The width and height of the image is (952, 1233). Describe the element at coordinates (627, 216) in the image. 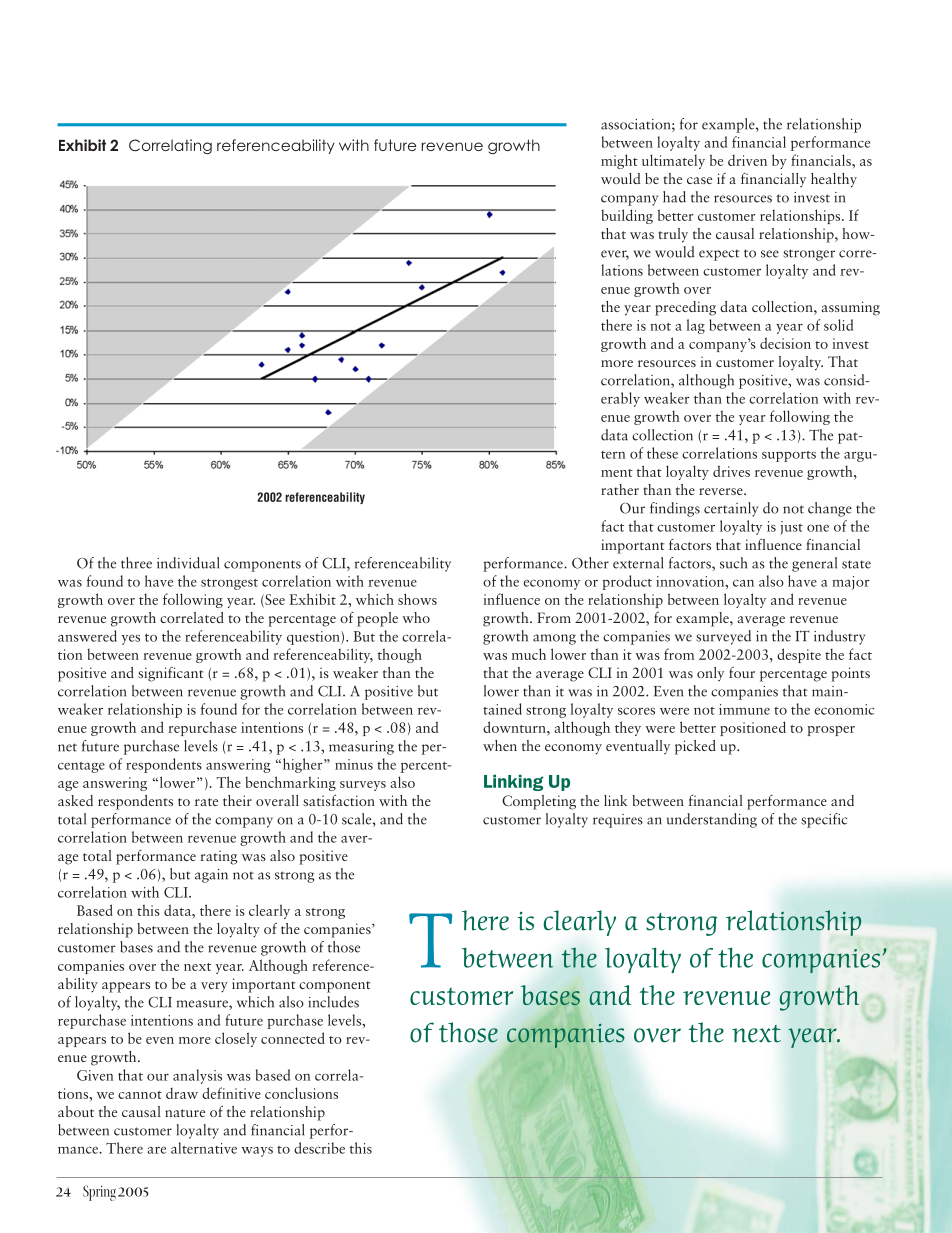

I see `building` at that location.
